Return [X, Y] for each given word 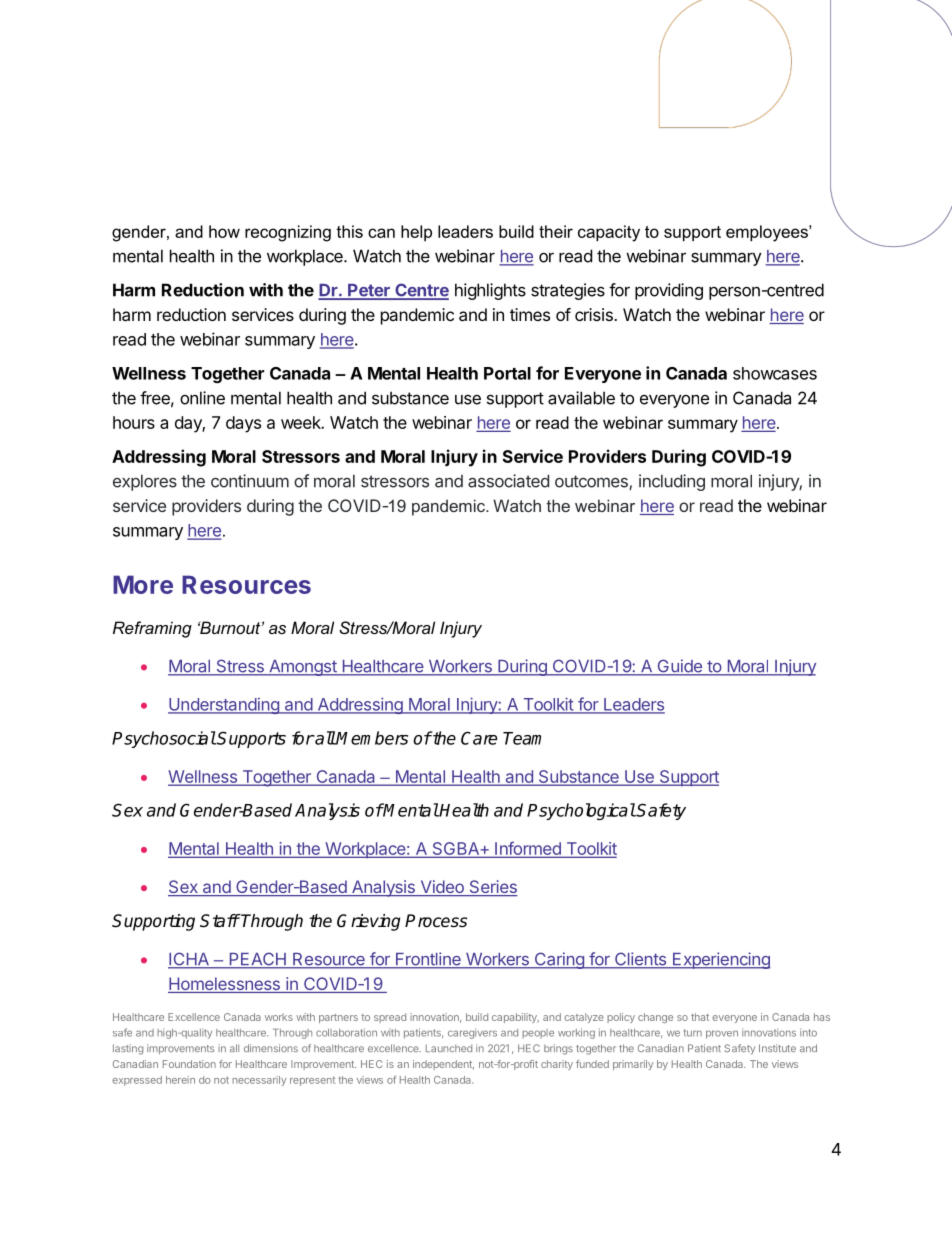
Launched [449, 1048]
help [416, 233]
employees [768, 233]
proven [722, 1034]
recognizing [288, 233]
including [672, 482]
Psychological [581, 811]
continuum [250, 481]
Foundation [189, 1064]
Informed [528, 849]
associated [508, 481]
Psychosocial [164, 739]
